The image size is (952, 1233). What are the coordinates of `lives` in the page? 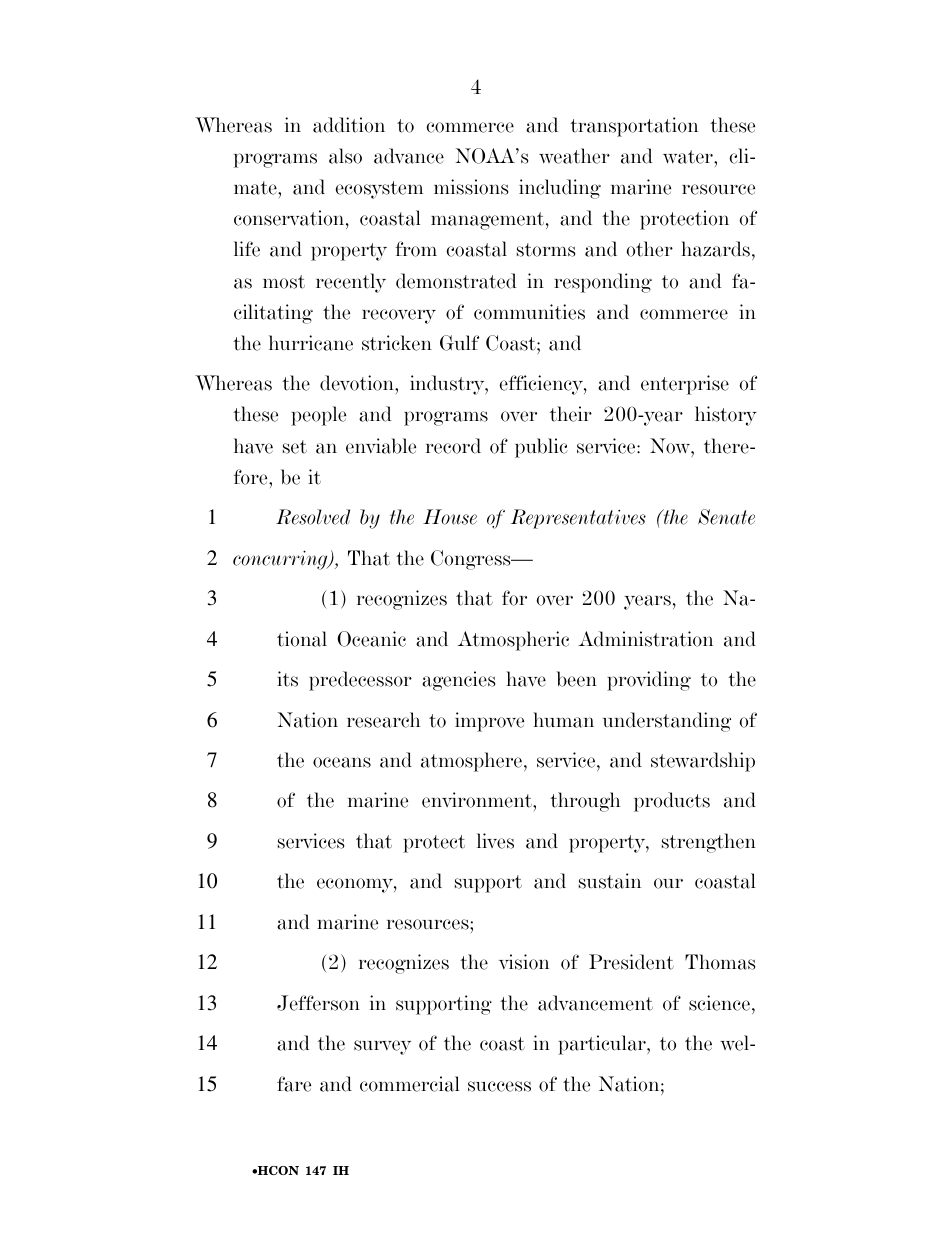 It's located at (495, 841).
